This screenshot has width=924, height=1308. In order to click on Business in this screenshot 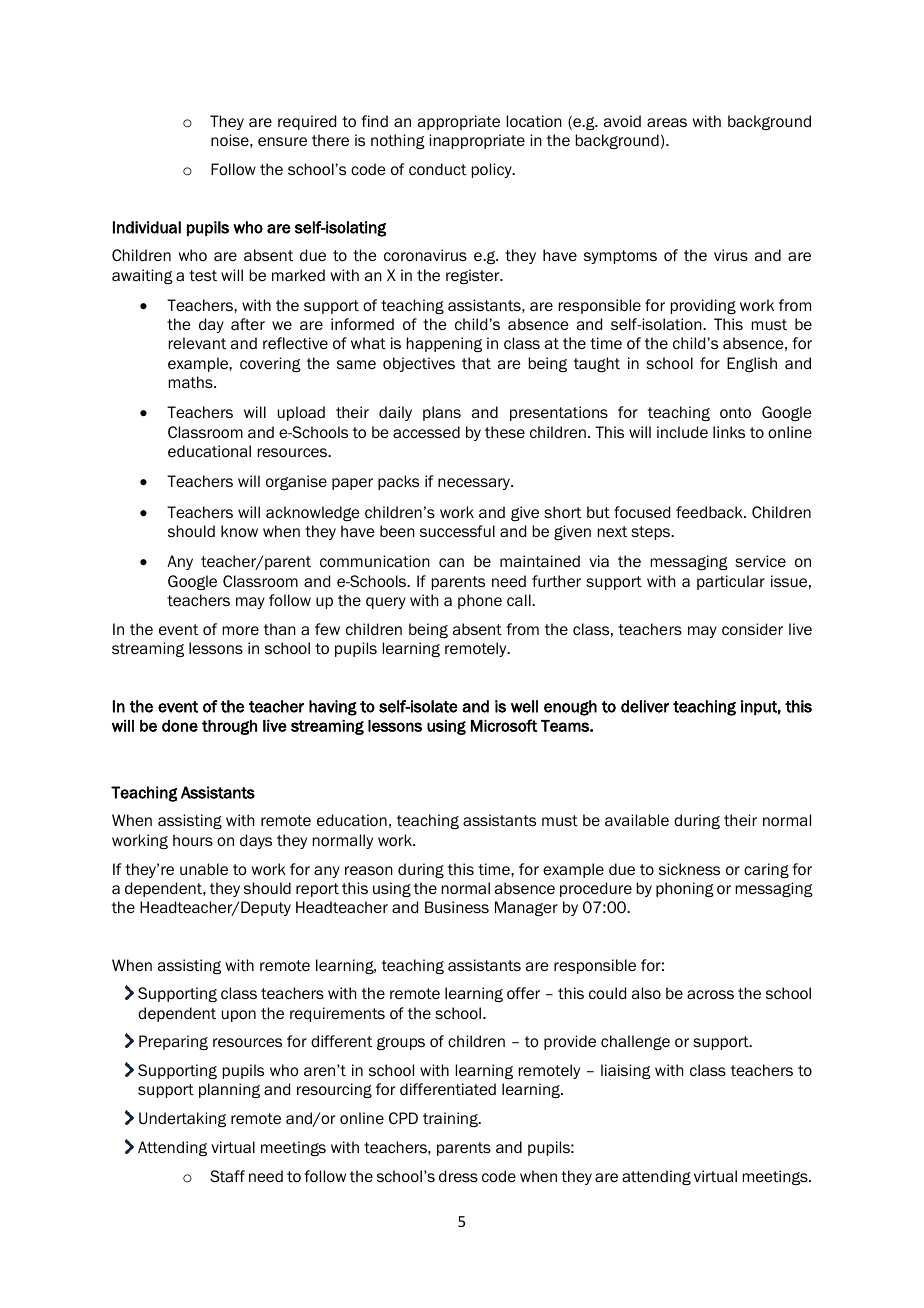, I will do `click(457, 907)`.
